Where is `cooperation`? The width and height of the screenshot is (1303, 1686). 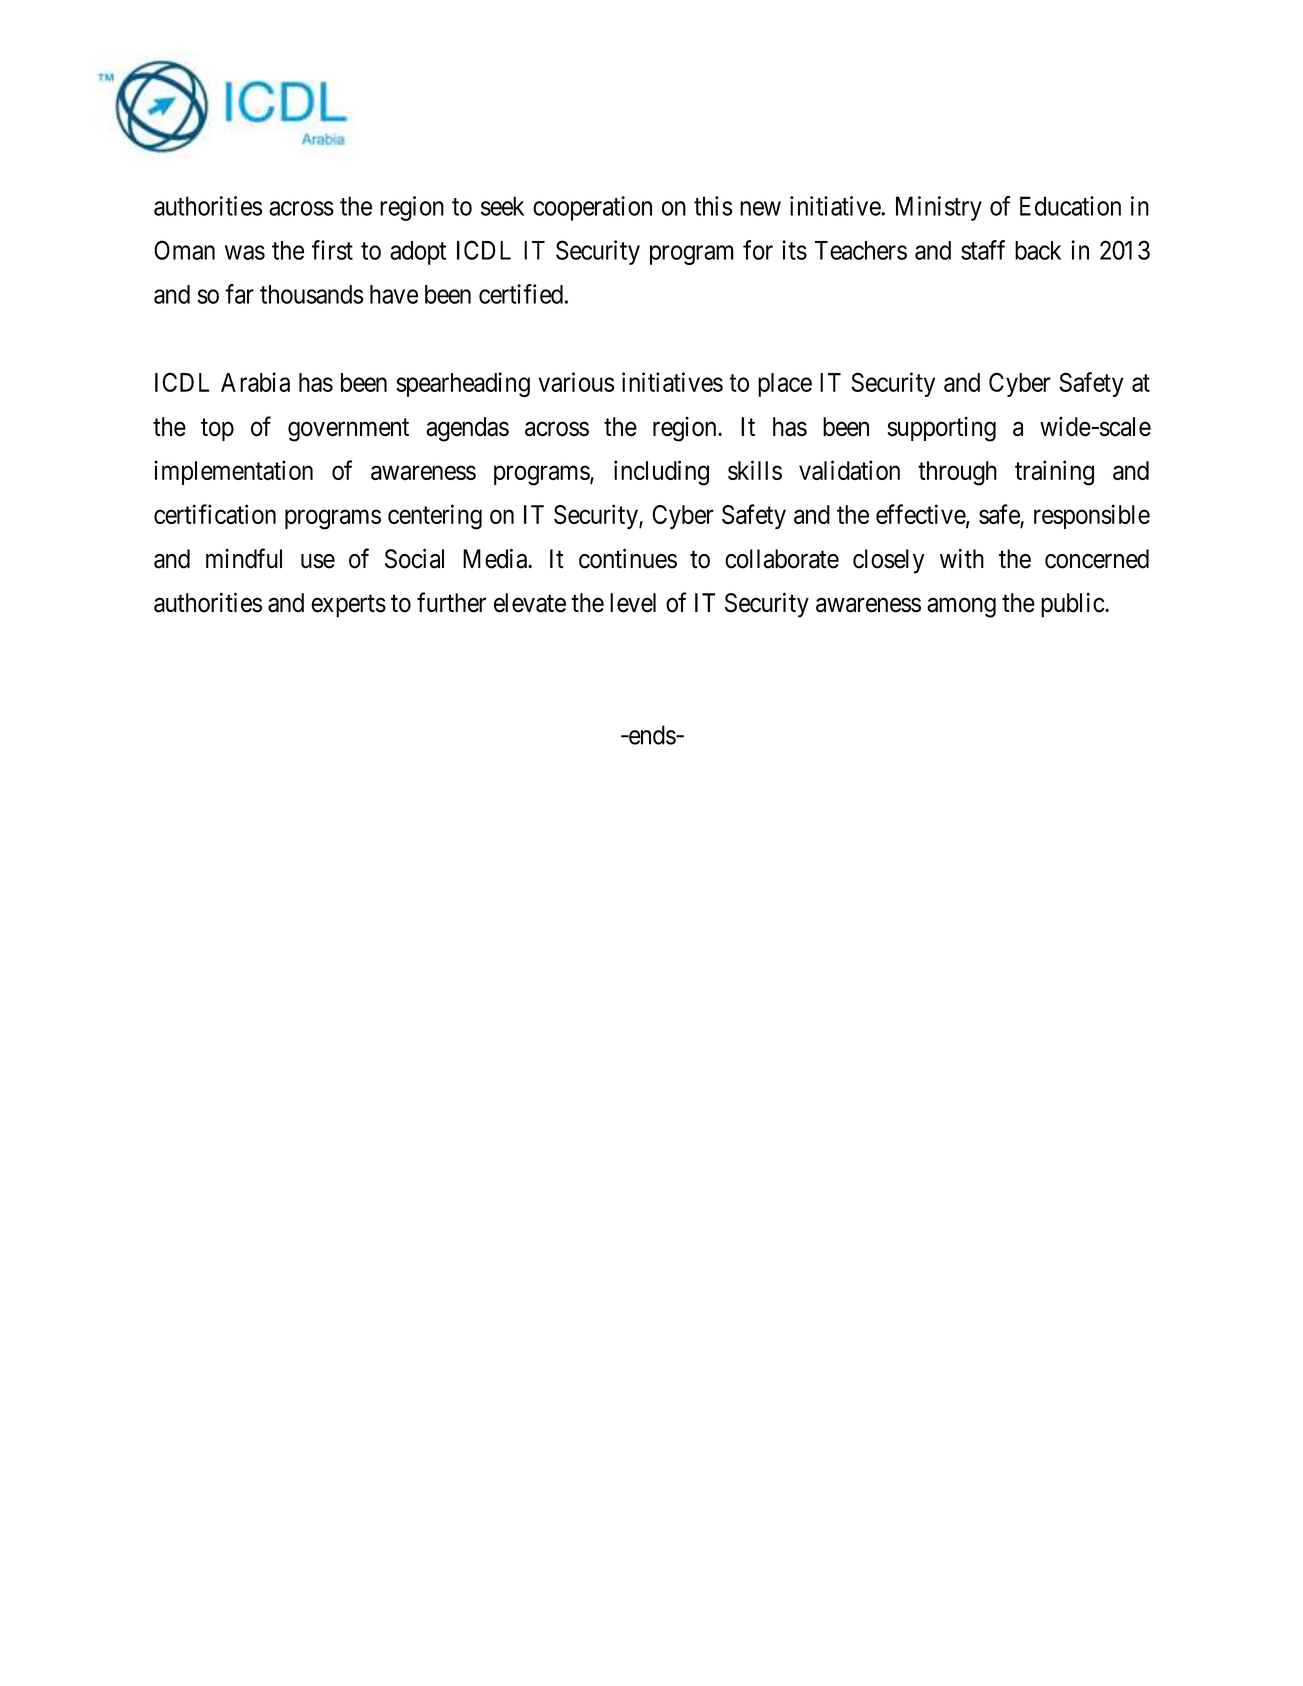
cooperation is located at coordinates (592, 208).
